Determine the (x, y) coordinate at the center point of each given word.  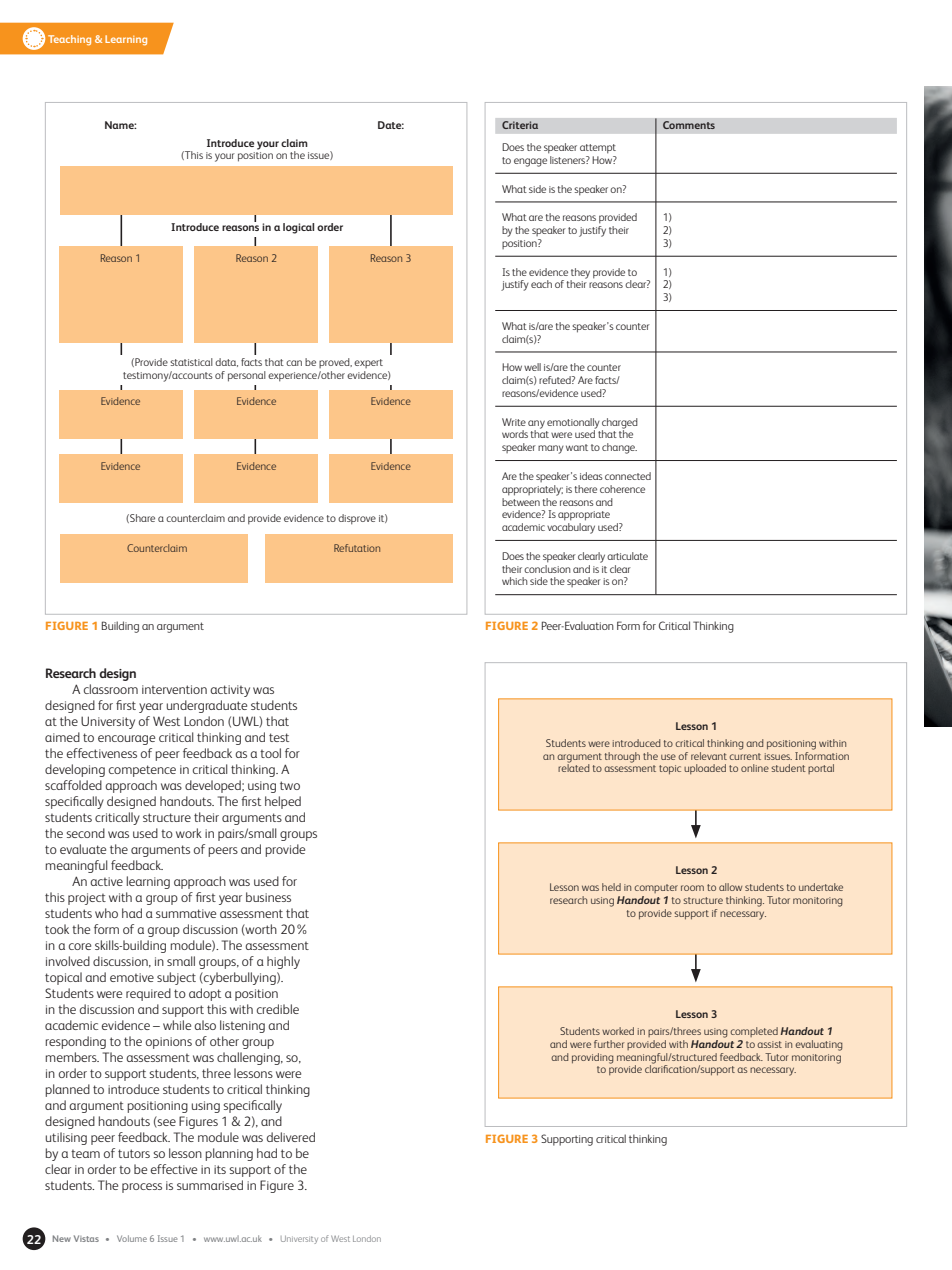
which (515, 581)
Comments (689, 125)
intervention (174, 689)
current (745, 756)
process (142, 1188)
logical (298, 228)
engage (530, 162)
